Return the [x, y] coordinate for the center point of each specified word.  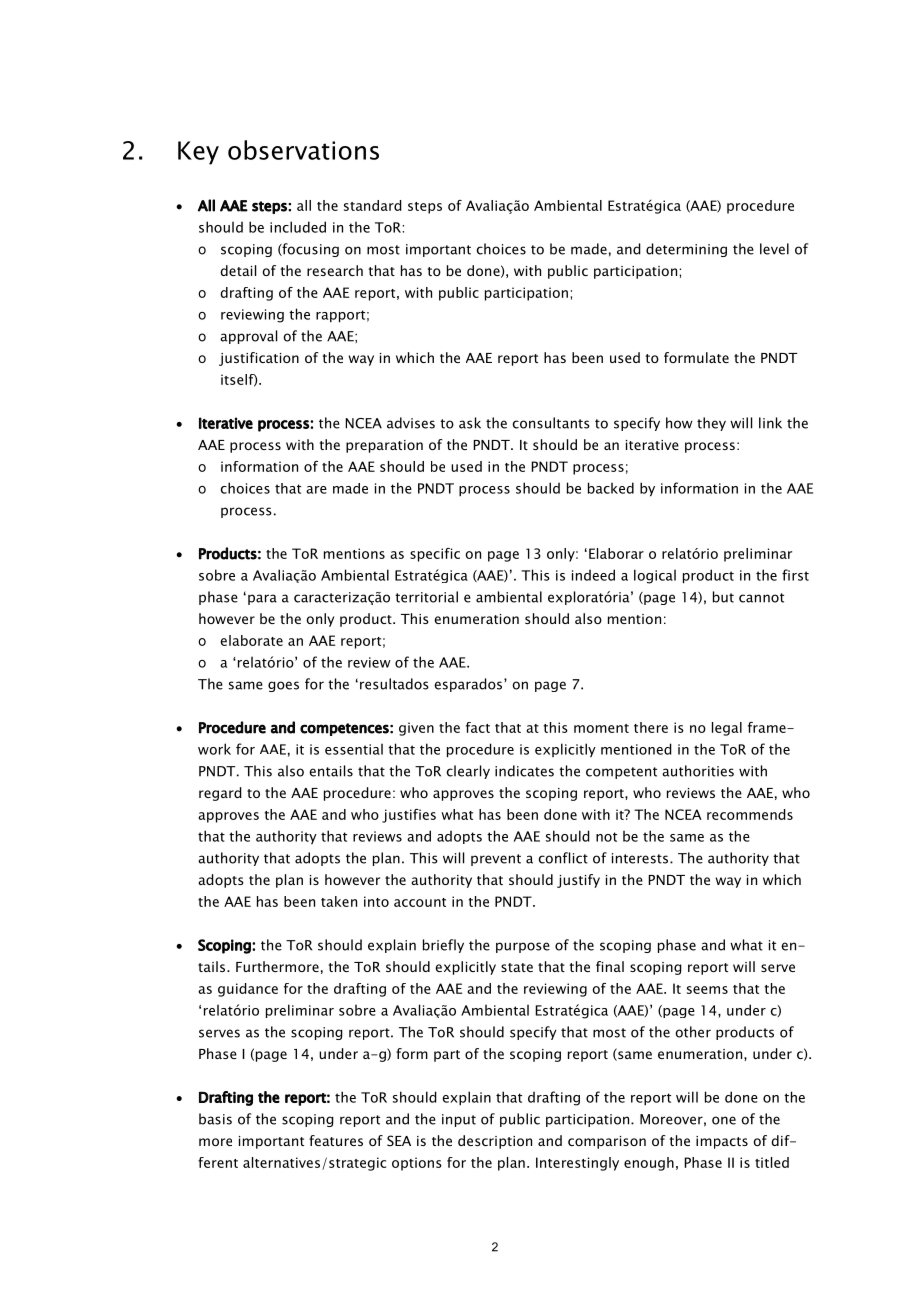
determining [686, 250]
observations [303, 150]
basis [215, 1119]
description [495, 1142]
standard [373, 205]
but [723, 597]
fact [478, 727]
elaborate [251, 640]
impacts [722, 1142]
